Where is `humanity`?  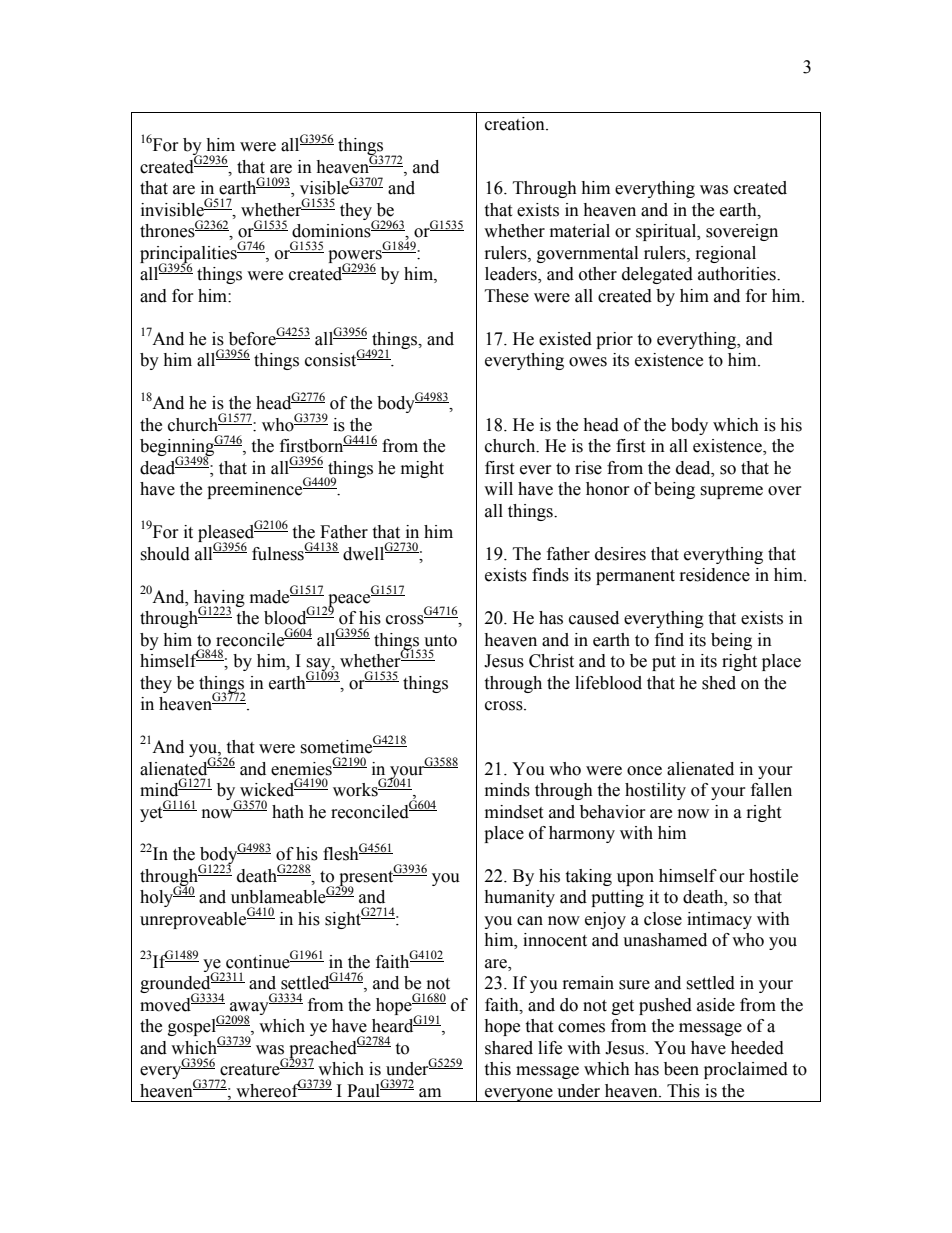 humanity is located at coordinates (519, 898).
